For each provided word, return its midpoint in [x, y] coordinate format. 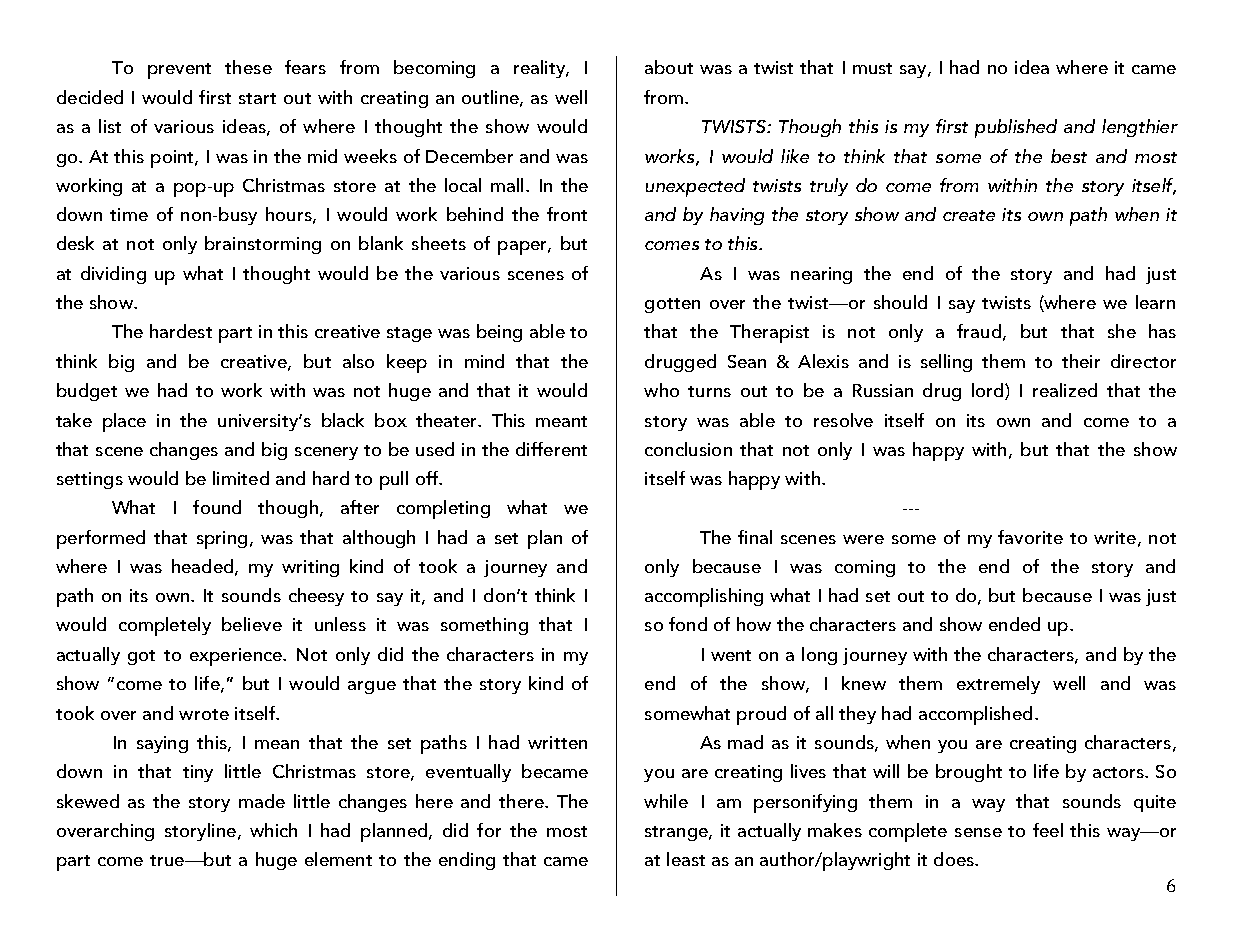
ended [1014, 624]
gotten [672, 305]
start [257, 98]
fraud [979, 331]
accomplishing [704, 597]
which [273, 830]
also [358, 361]
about [669, 67]
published [1016, 128]
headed [204, 567]
